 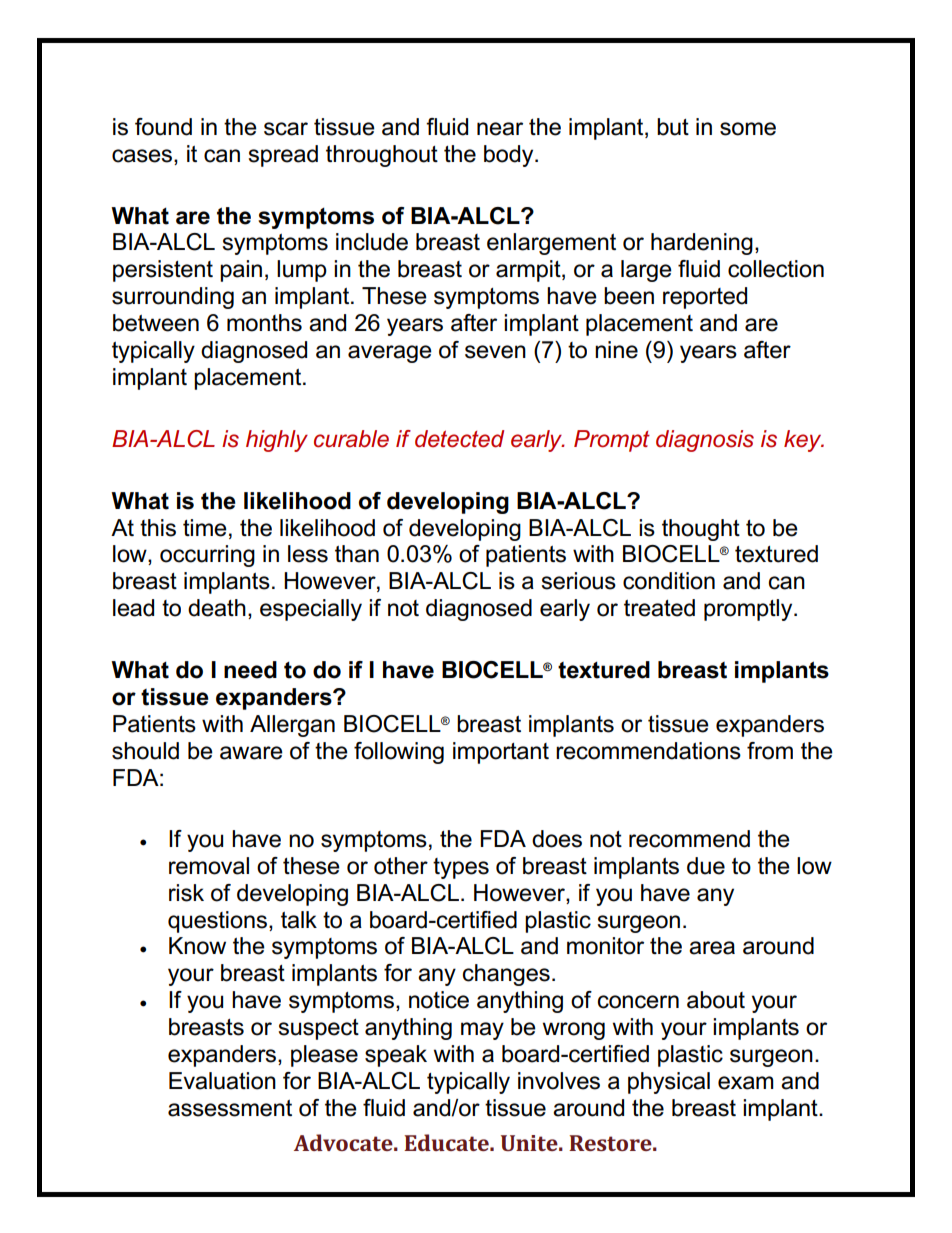 What do you see at coordinates (748, 129) in the screenshot?
I see `some` at bounding box center [748, 129].
